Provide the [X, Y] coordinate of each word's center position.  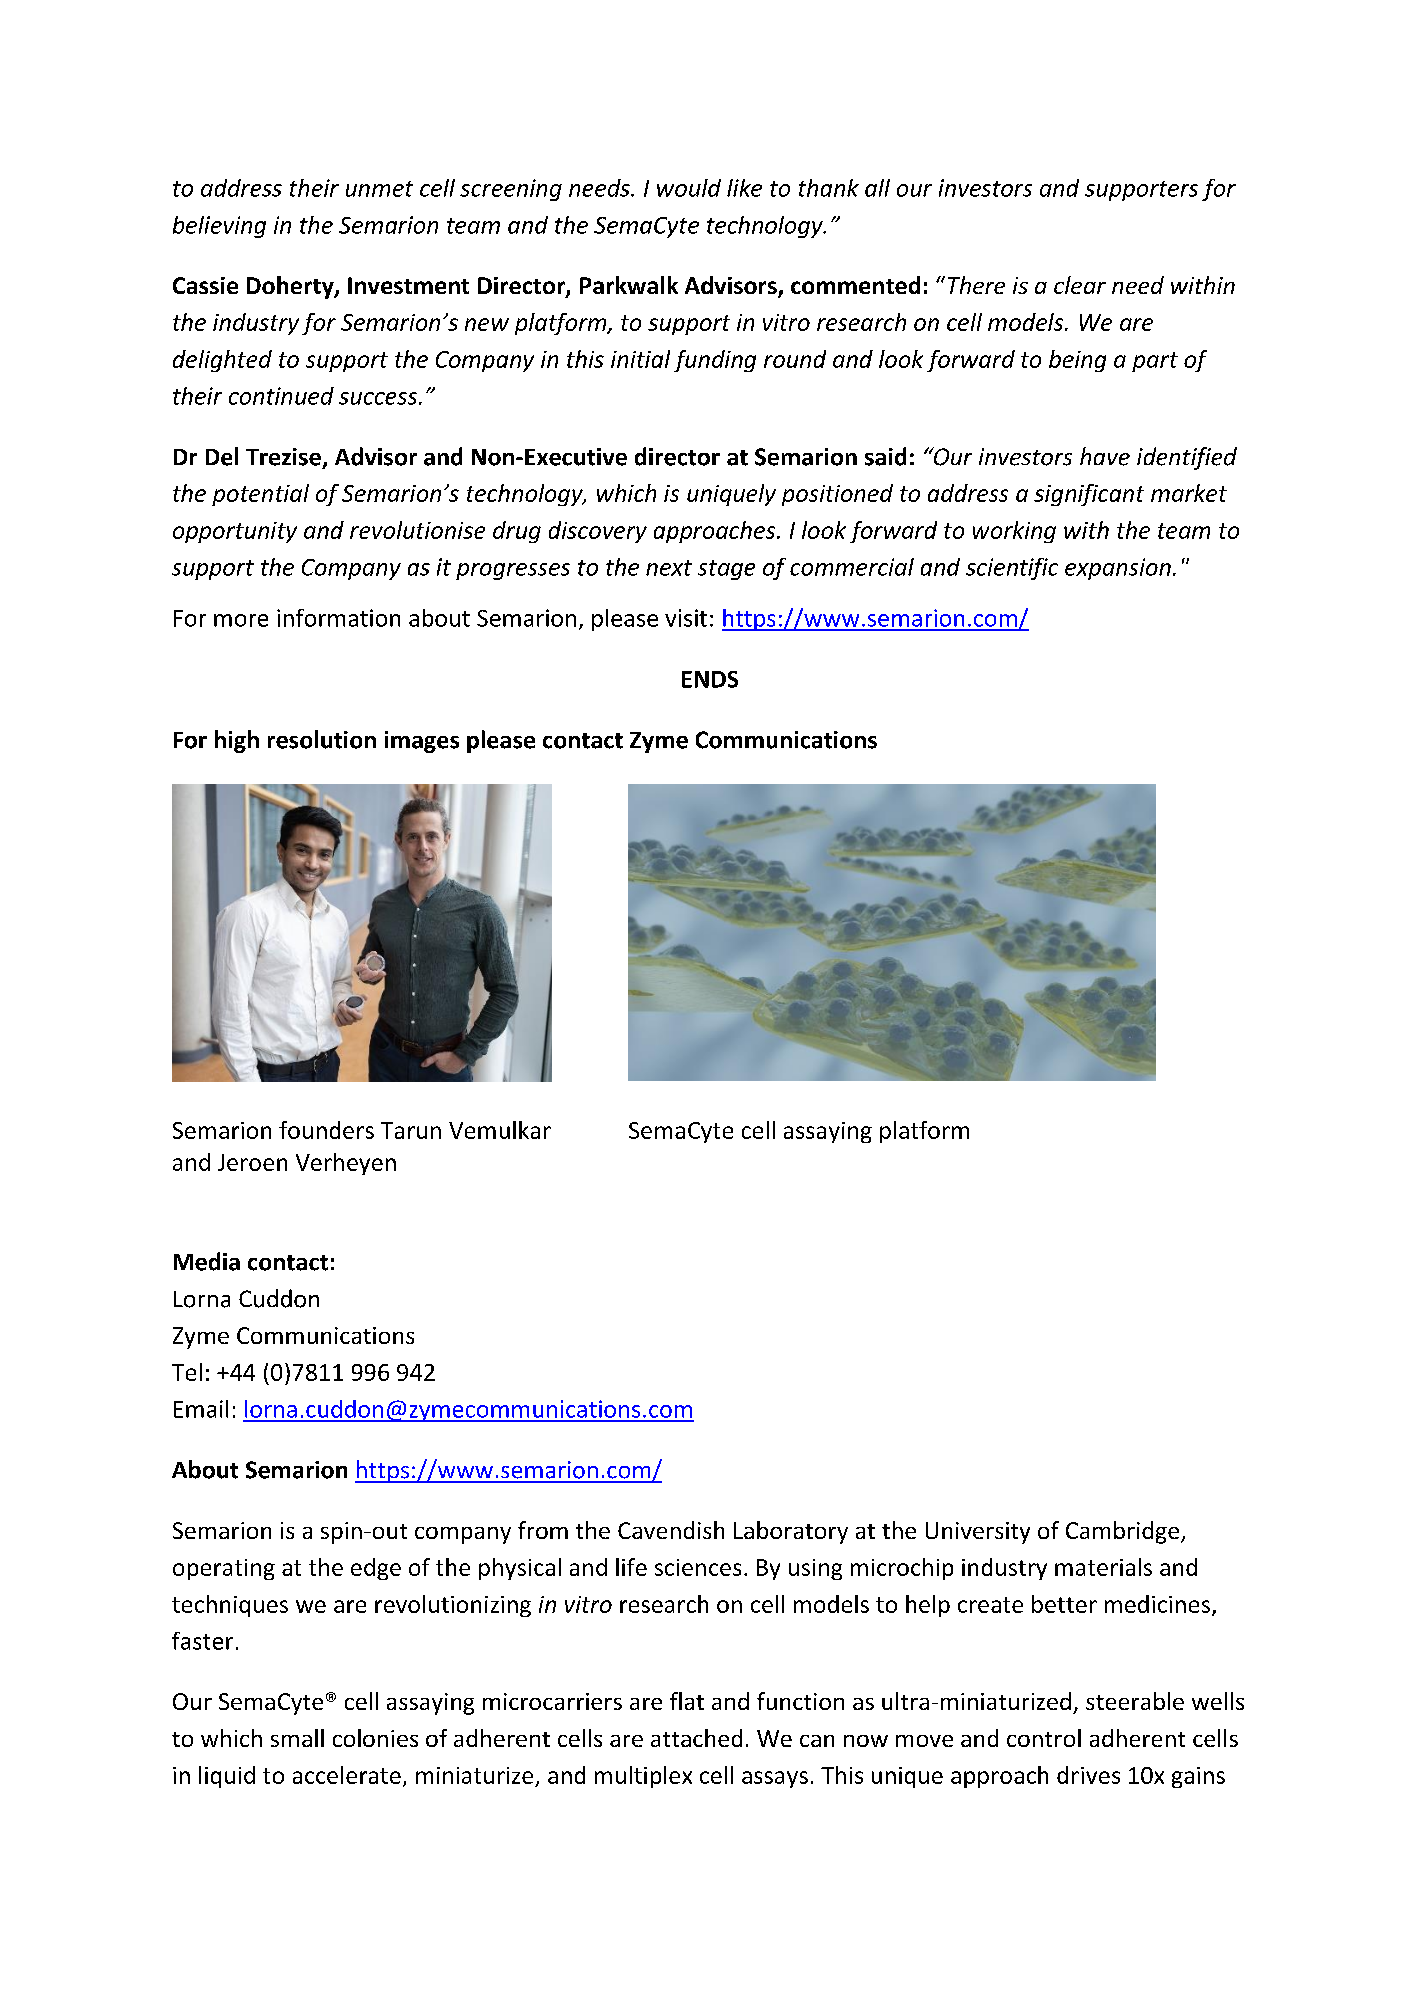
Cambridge [1124, 1532]
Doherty [291, 287]
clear [1080, 285]
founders [326, 1130]
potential [260, 495]
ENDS [710, 679]
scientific [1012, 569]
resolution [322, 739]
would [689, 188]
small [297, 1738]
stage [726, 570]
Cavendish [671, 1530]
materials [1103, 1567]
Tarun [411, 1130]
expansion [1118, 569]
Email [201, 1409]
